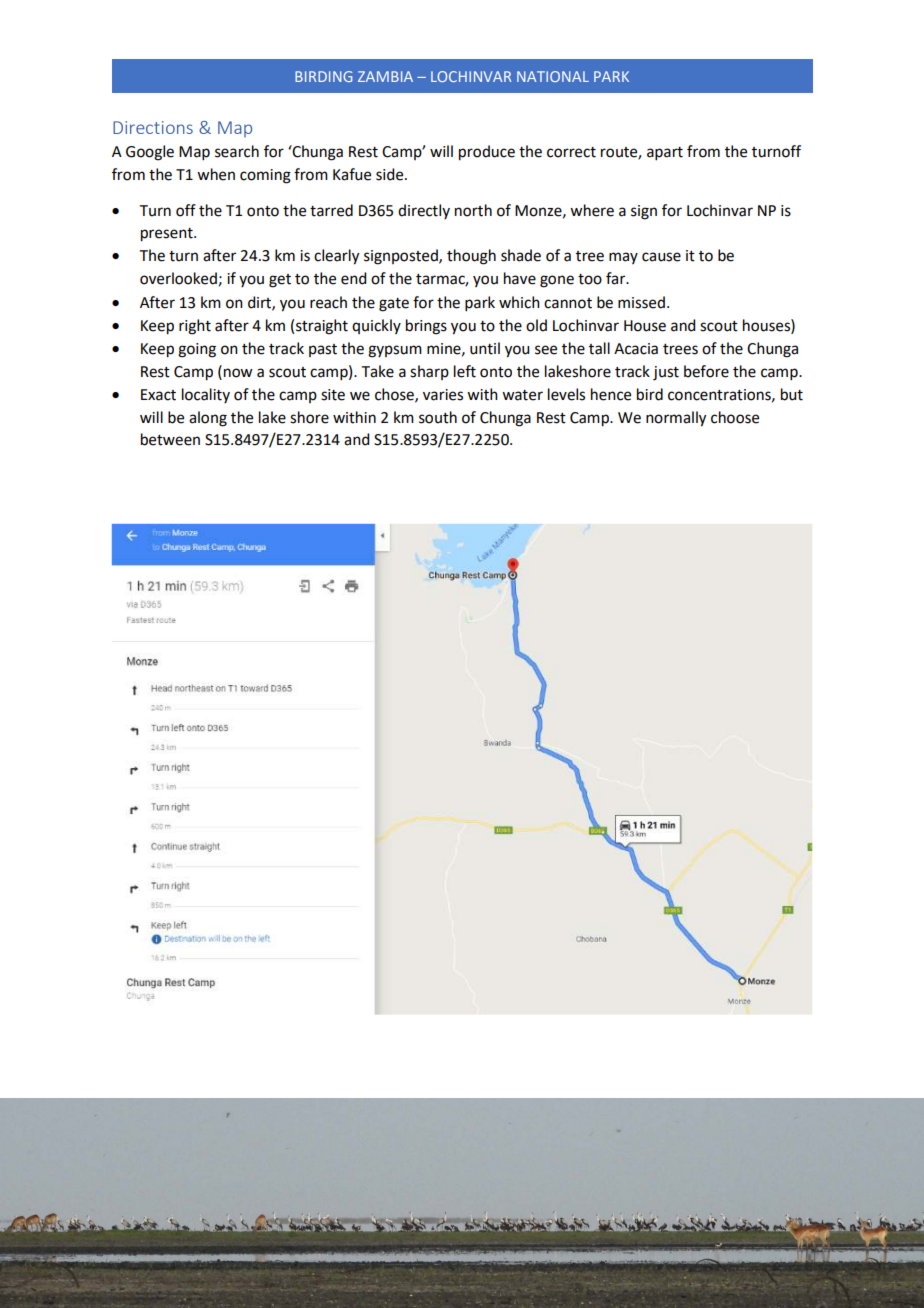 Image resolution: width=924 pixels, height=1308 pixels. Describe the element at coordinates (426, 327) in the screenshot. I see `brings` at that location.
